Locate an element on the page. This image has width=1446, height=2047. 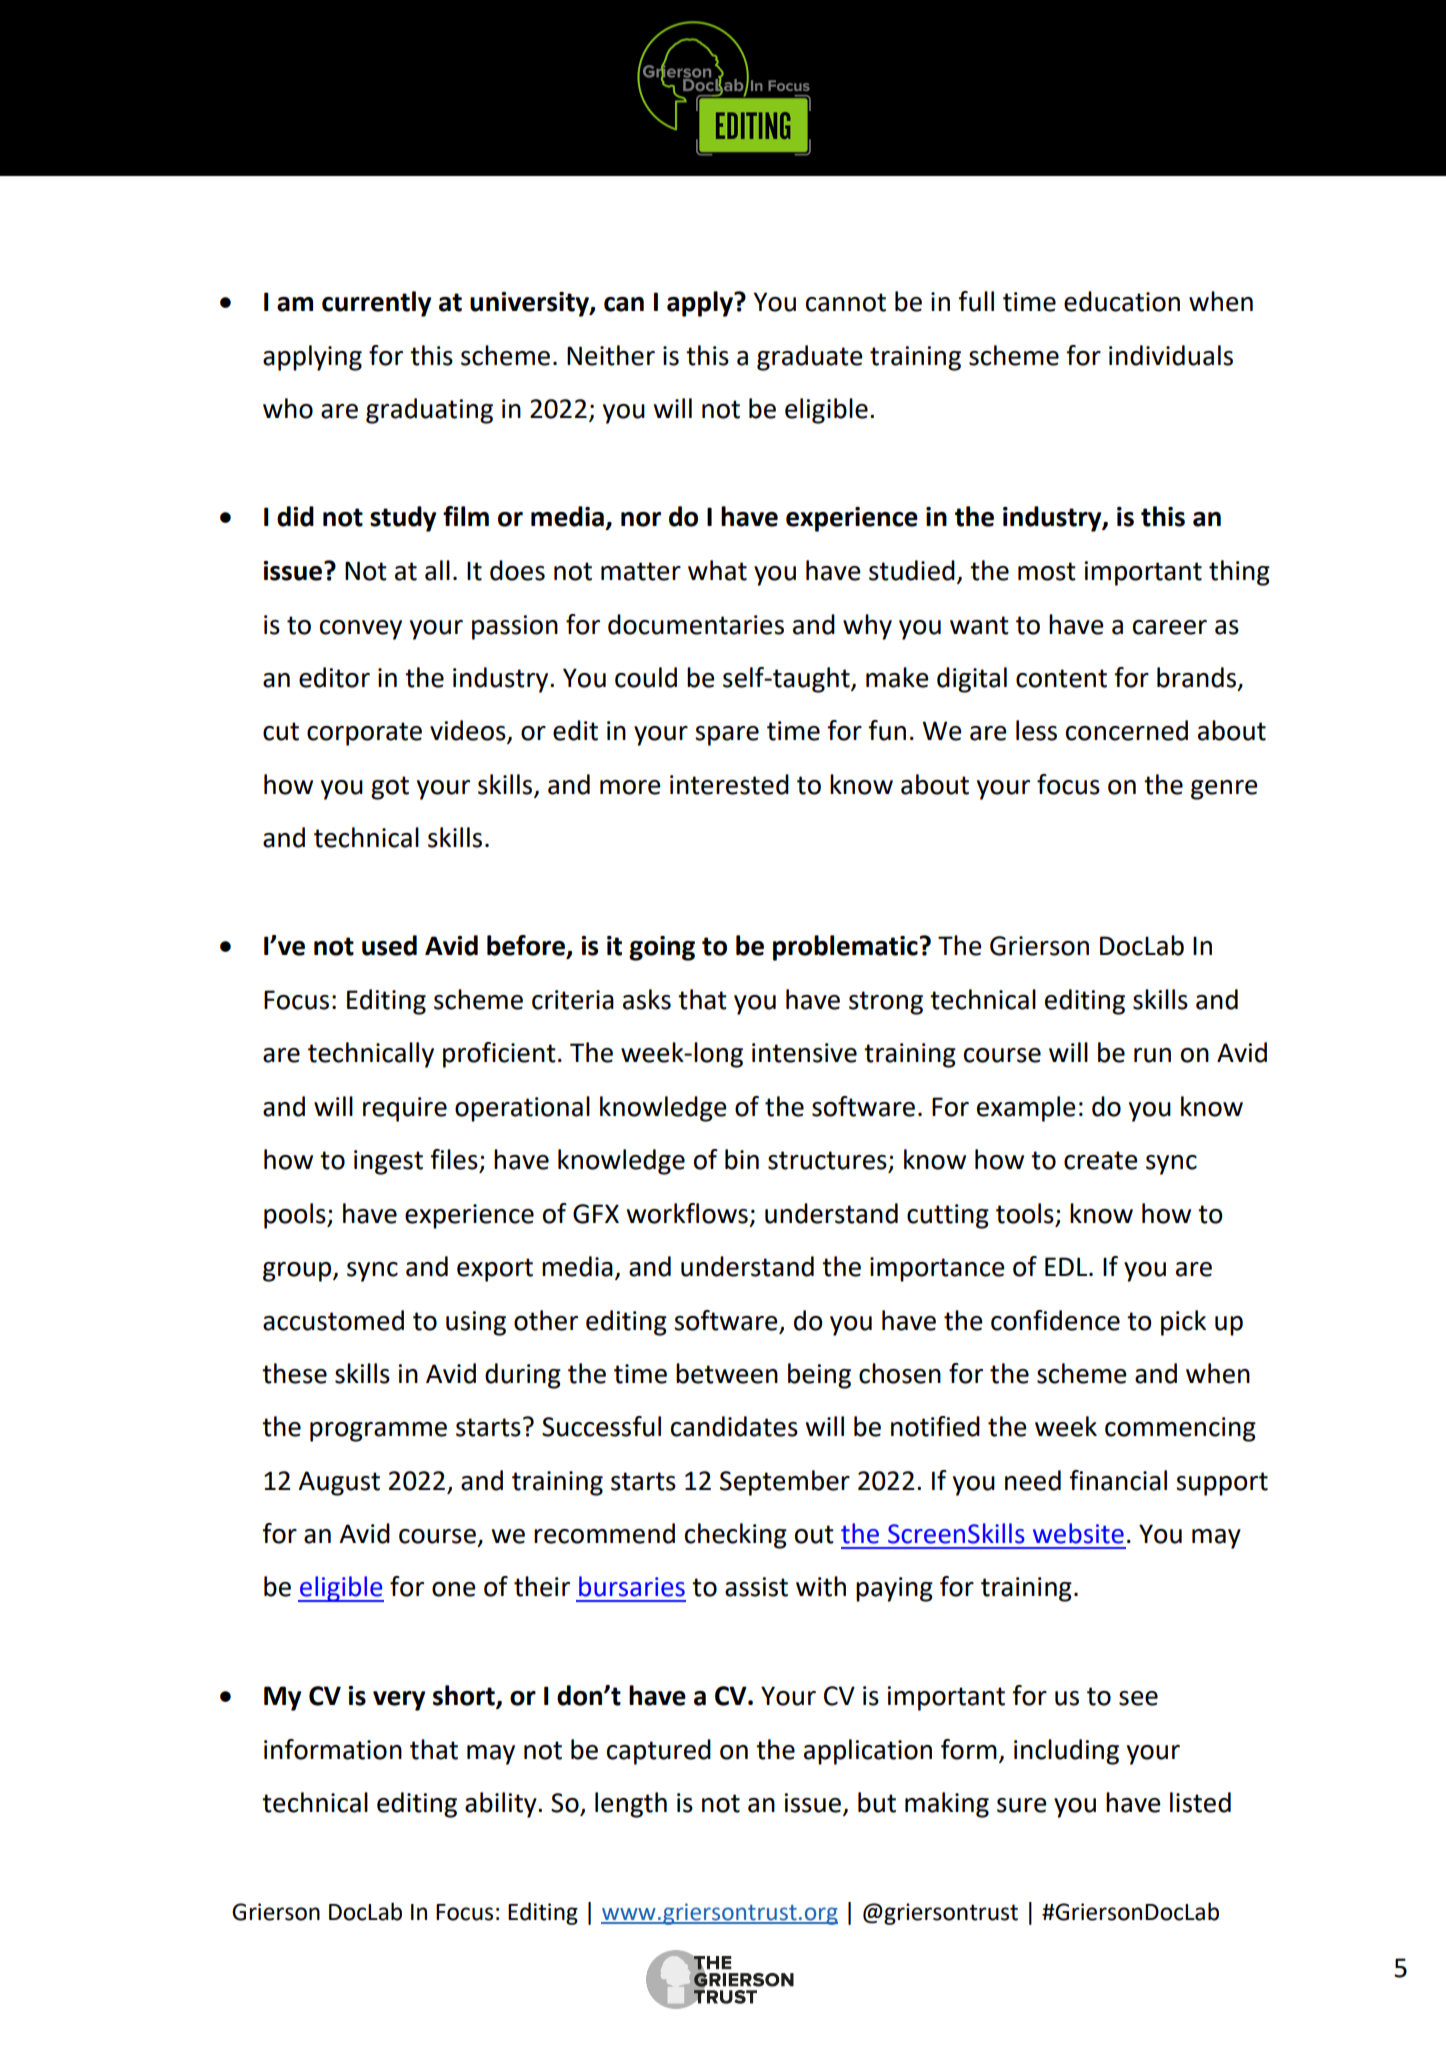
candidates is located at coordinates (734, 1426).
